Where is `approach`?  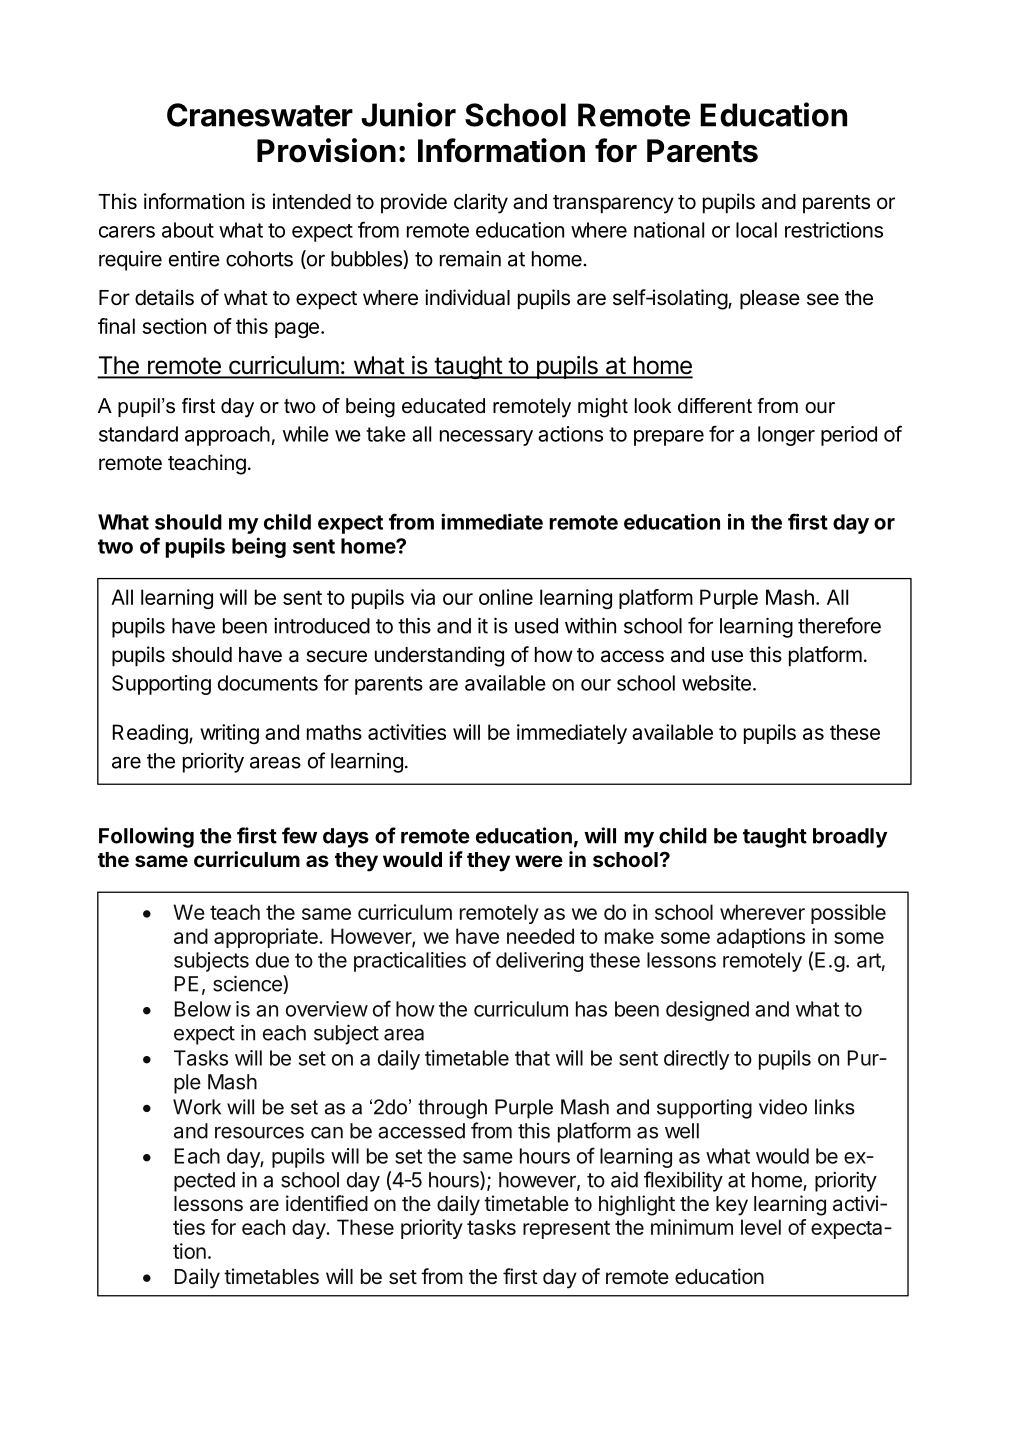
approach is located at coordinates (227, 436).
